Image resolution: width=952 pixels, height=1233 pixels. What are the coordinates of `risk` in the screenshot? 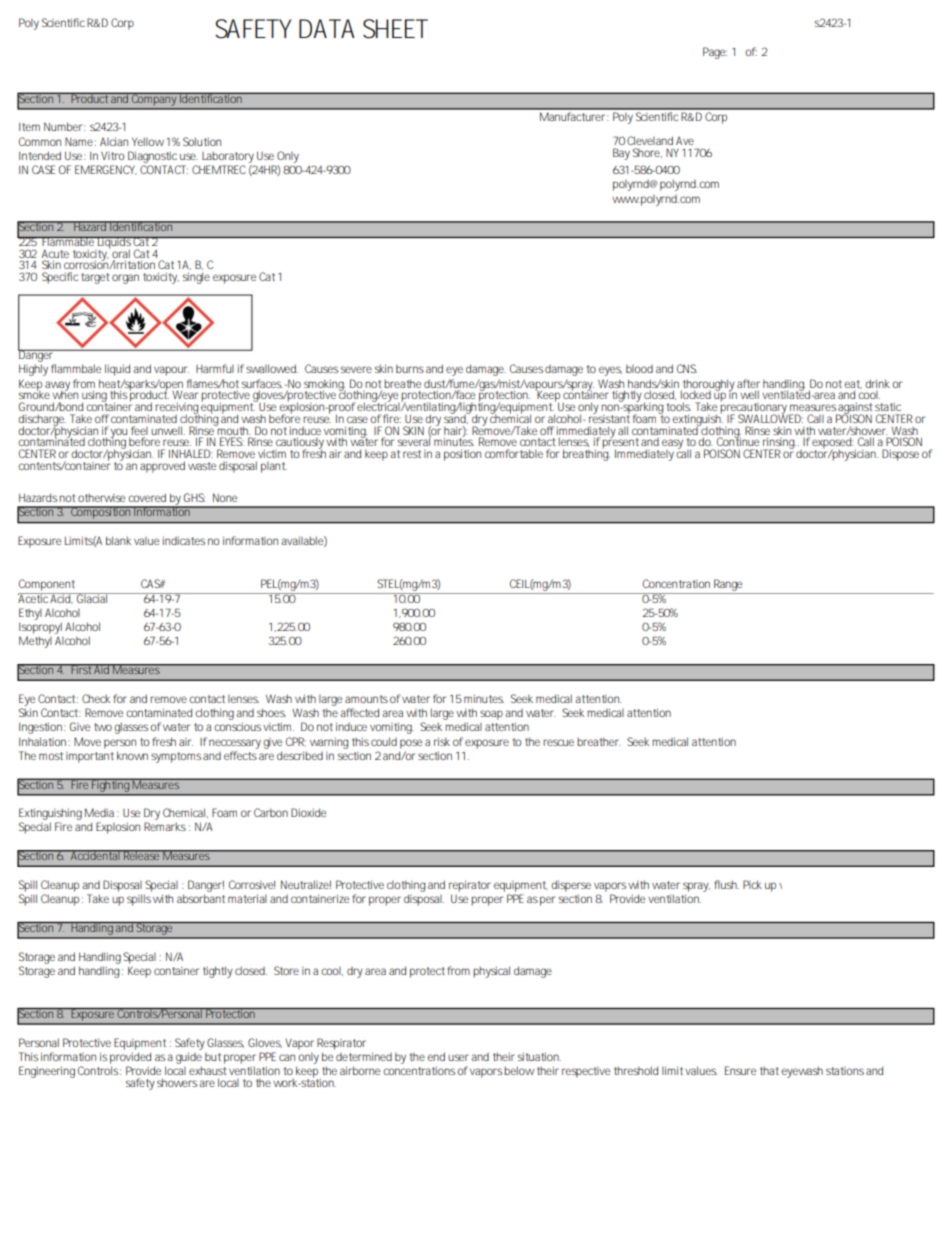 It's located at (442, 741).
